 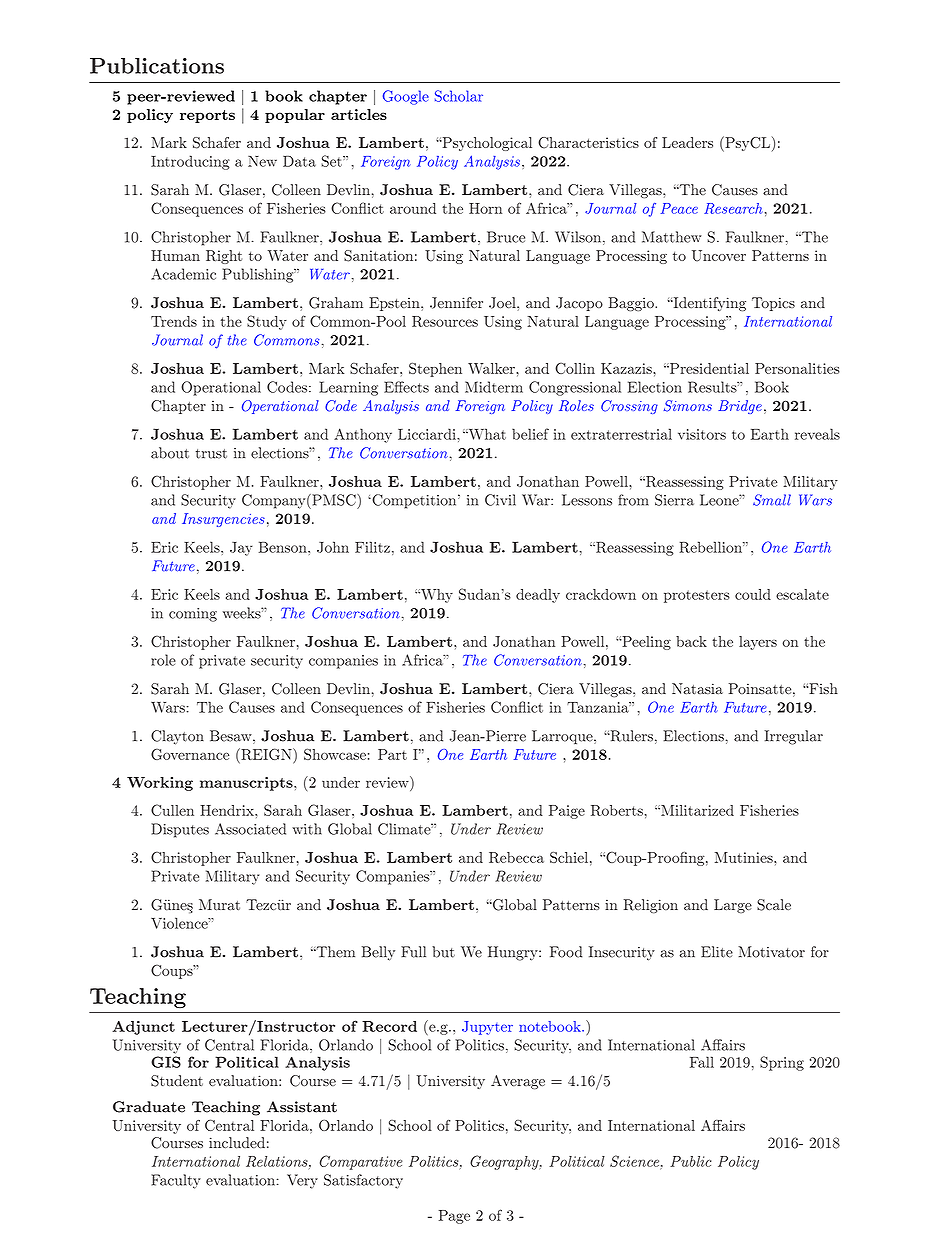 What do you see at coordinates (228, 810) in the document?
I see `Hendrix` at bounding box center [228, 810].
